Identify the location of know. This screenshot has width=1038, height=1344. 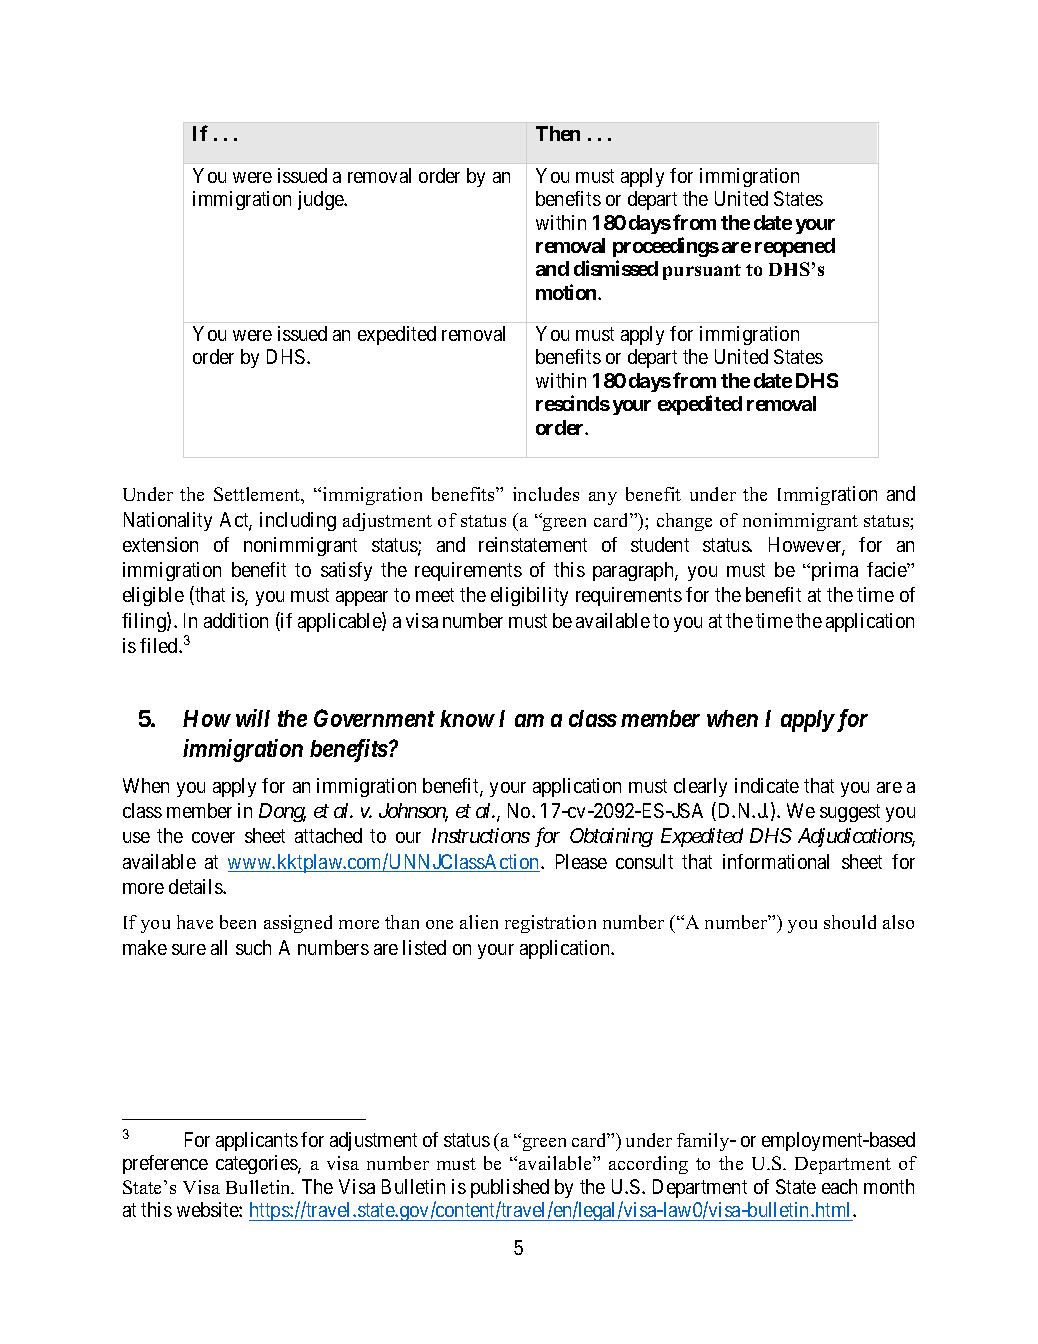
(467, 718).
